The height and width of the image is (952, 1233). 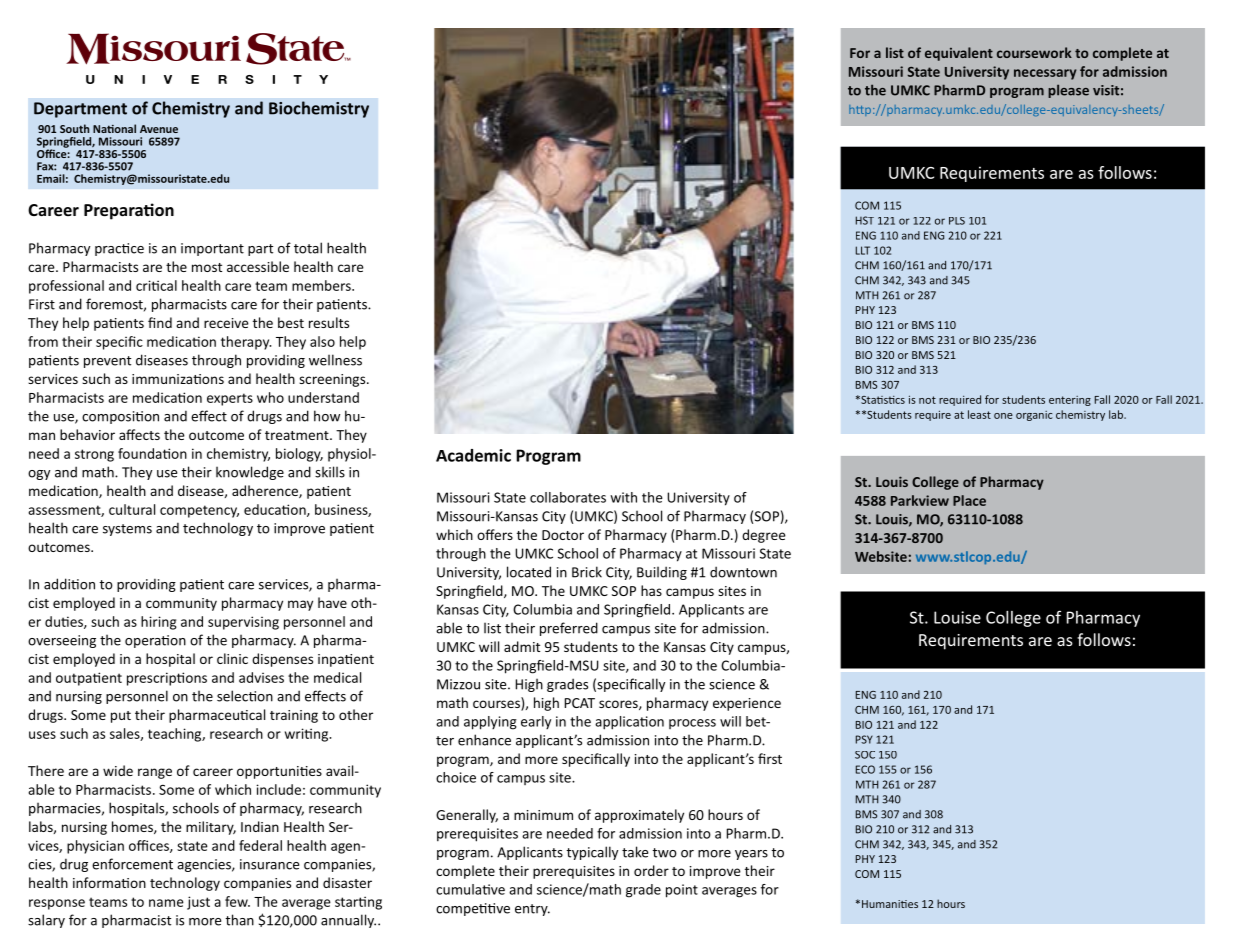 What do you see at coordinates (959, 54) in the image?
I see `equivalent` at bounding box center [959, 54].
